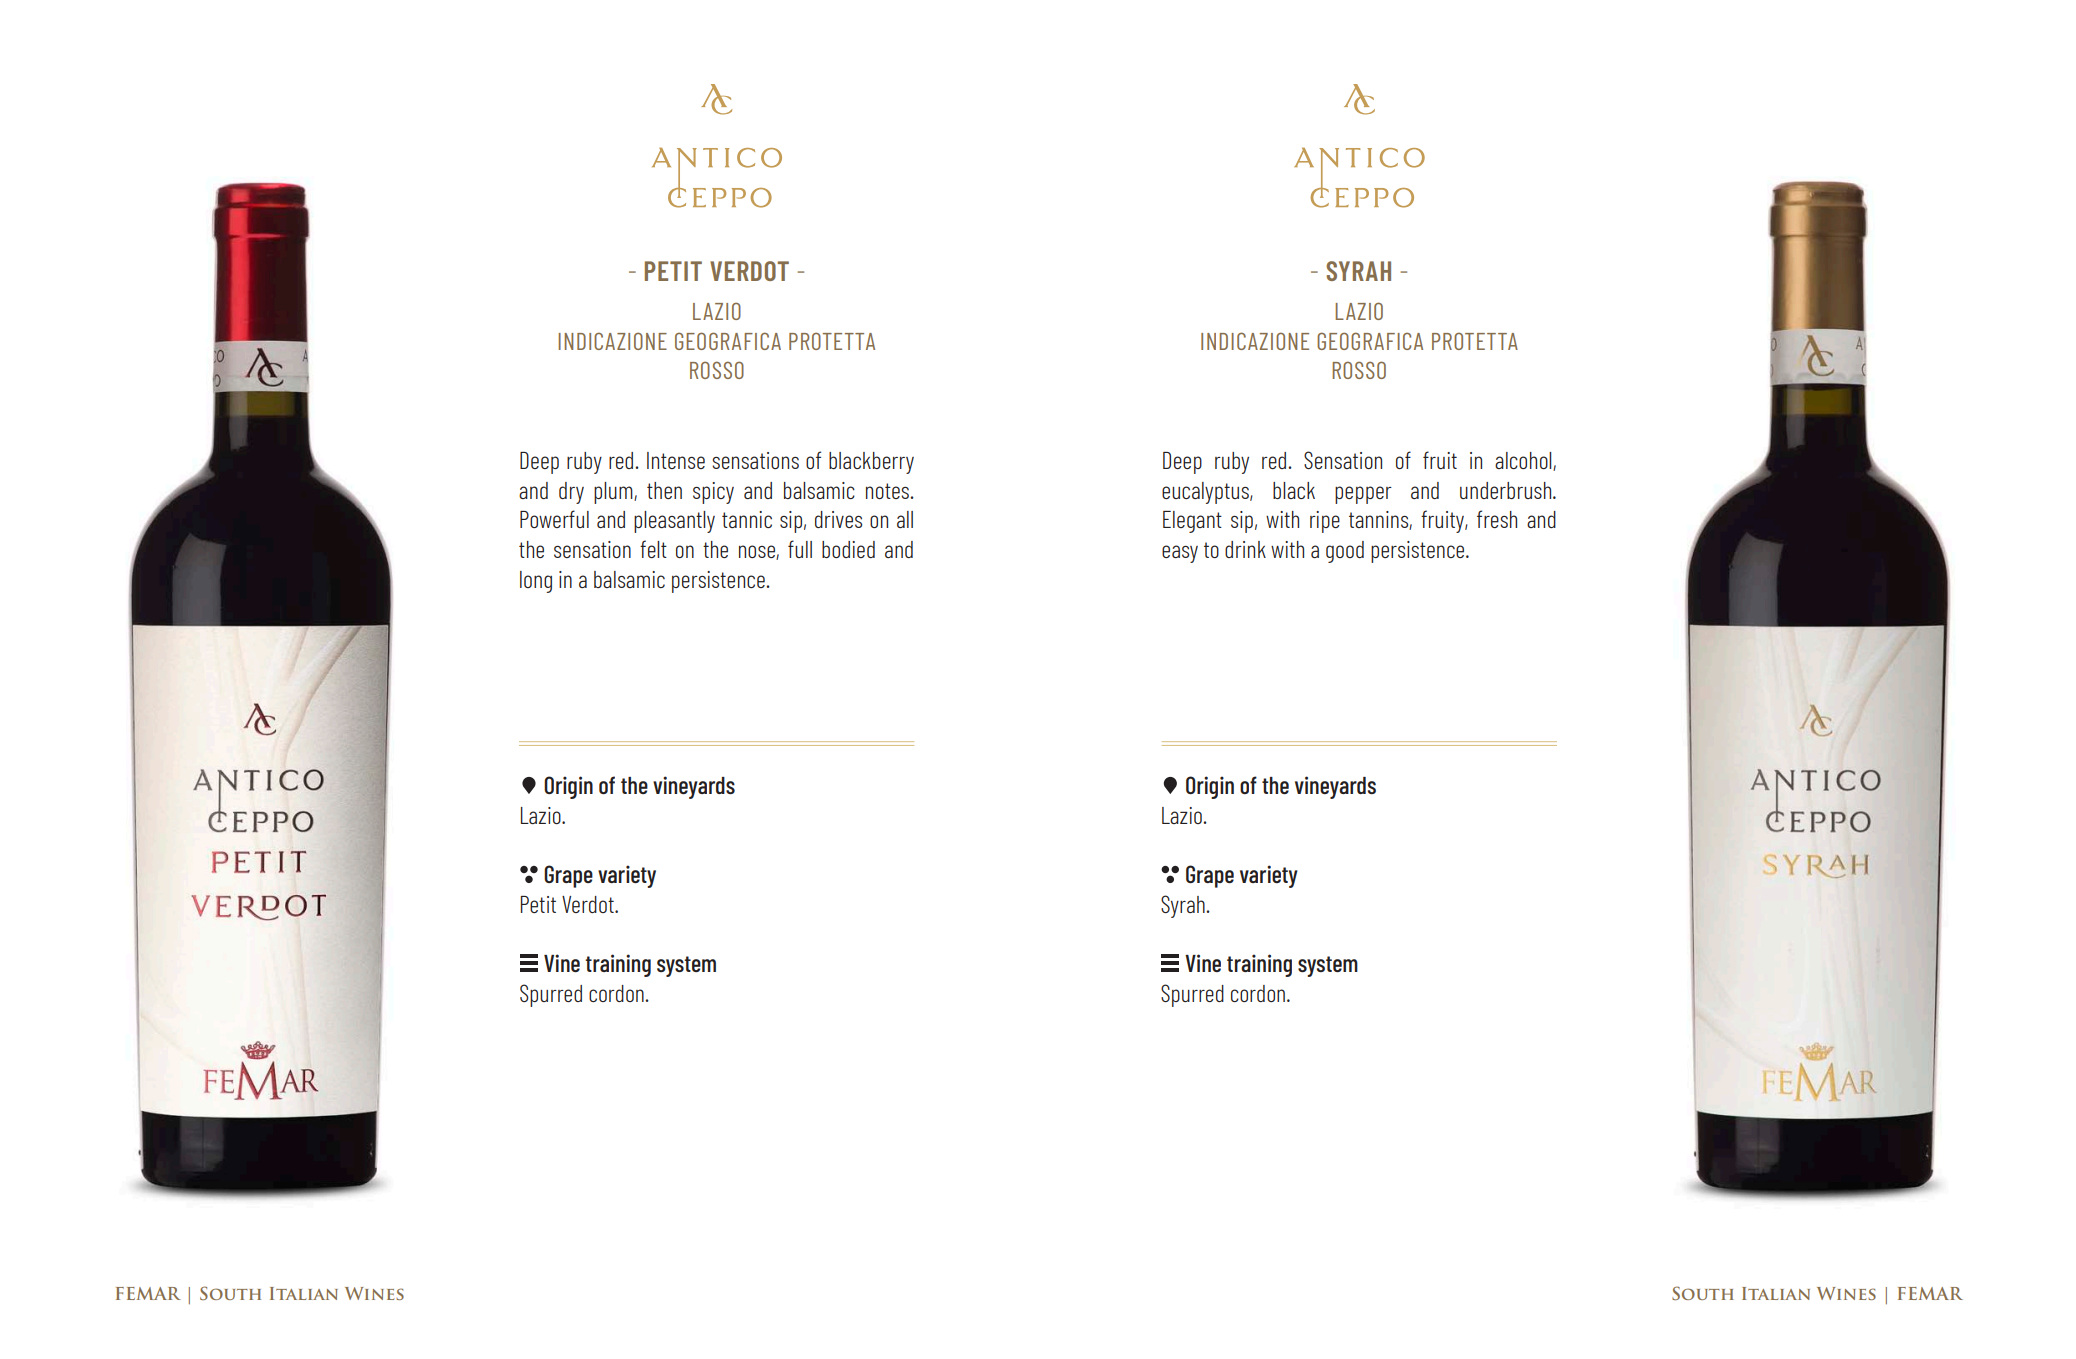  I want to click on good, so click(1345, 552).
